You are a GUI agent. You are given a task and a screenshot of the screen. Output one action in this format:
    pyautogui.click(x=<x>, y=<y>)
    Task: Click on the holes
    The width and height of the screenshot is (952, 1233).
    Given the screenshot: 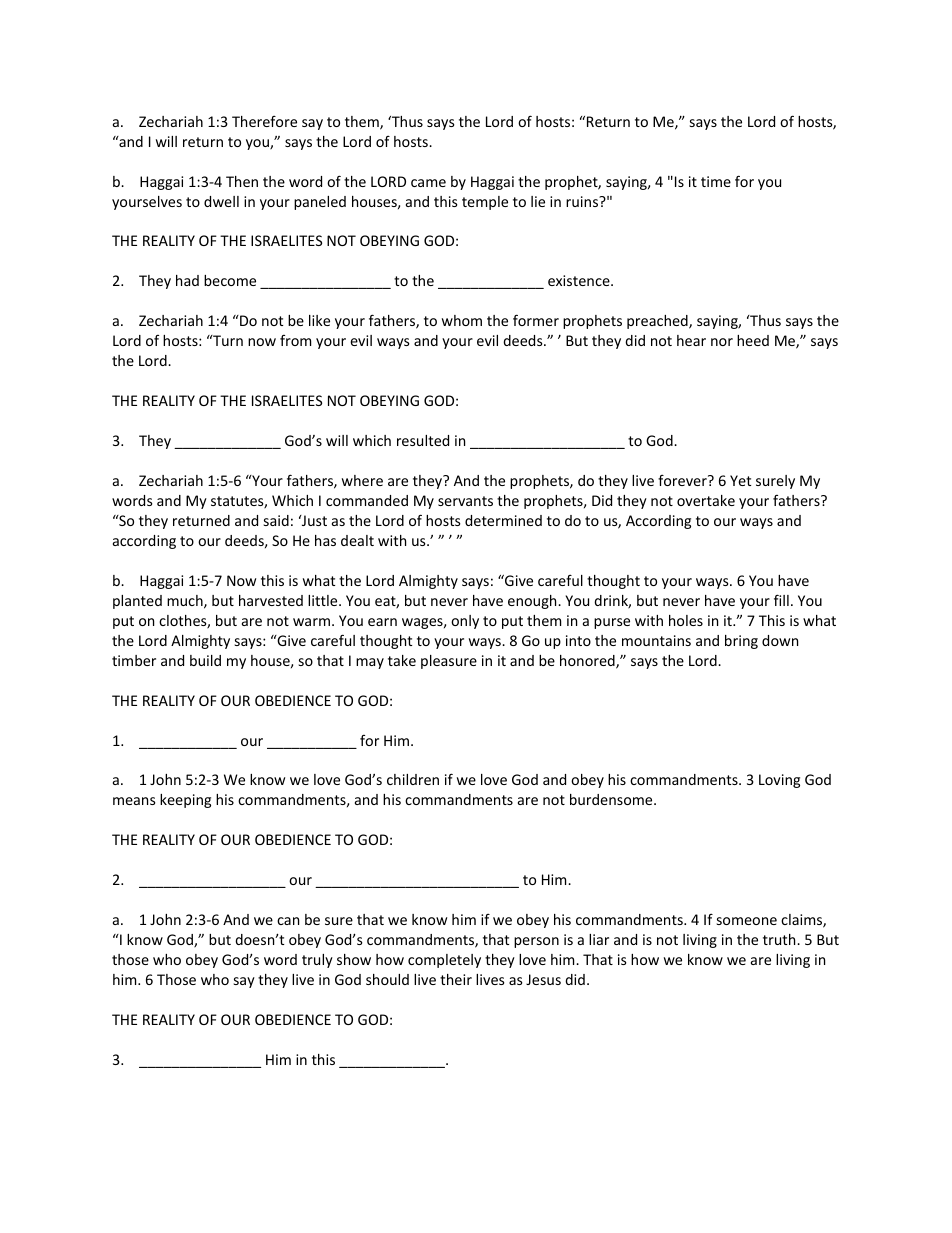 What is the action you would take?
    pyautogui.click(x=686, y=620)
